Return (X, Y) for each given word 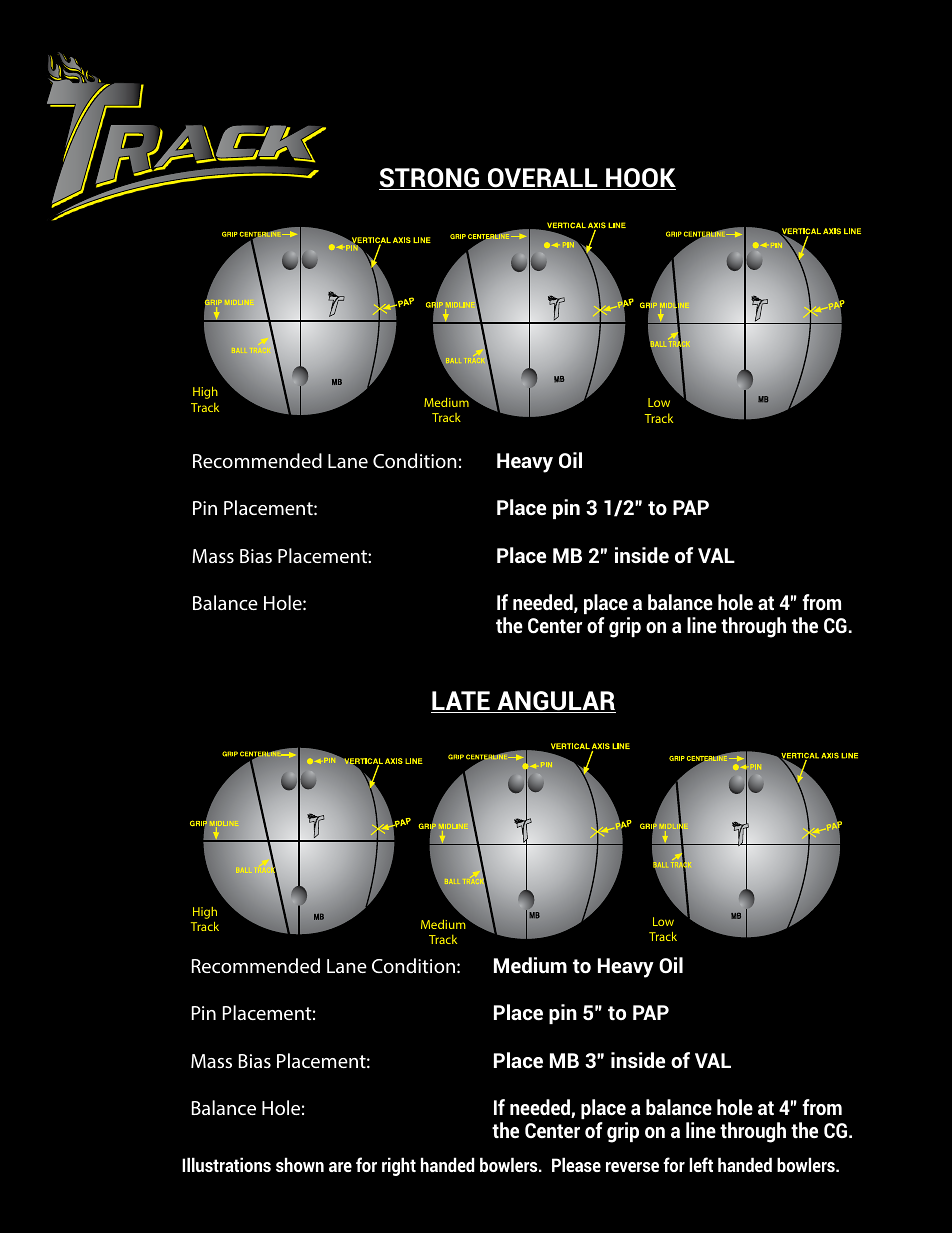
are (340, 1167)
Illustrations (226, 1164)
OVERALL (543, 179)
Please (576, 1164)
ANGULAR (555, 702)
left (701, 1164)
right (399, 1166)
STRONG (430, 179)
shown (300, 1164)
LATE (461, 702)
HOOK (640, 179)
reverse (632, 1167)
